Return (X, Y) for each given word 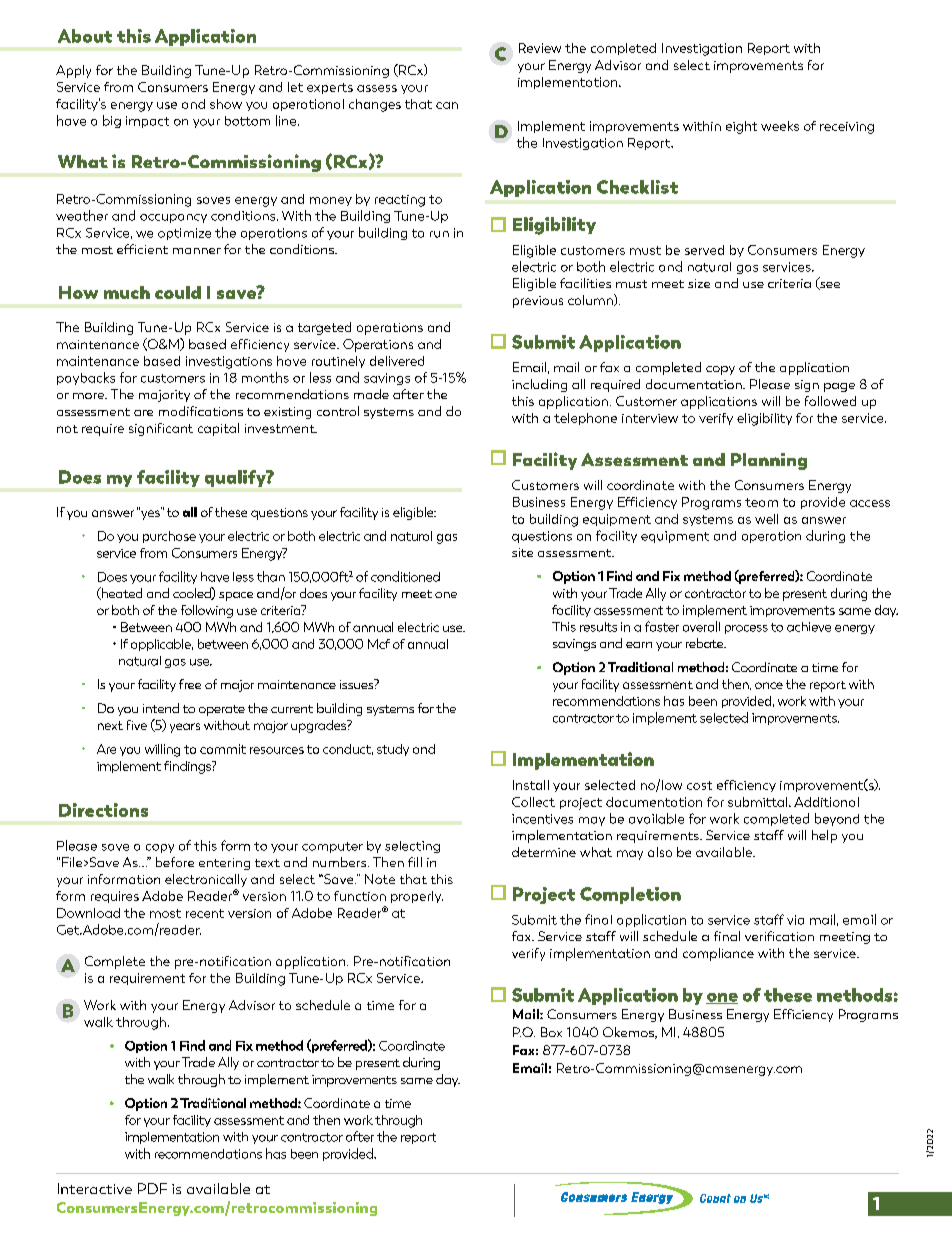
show (226, 104)
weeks (780, 126)
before (175, 862)
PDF (152, 1188)
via (795, 920)
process (746, 629)
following (207, 611)
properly (417, 897)
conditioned (405, 576)
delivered (397, 361)
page (839, 387)
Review (540, 48)
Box (551, 1032)
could (178, 292)
